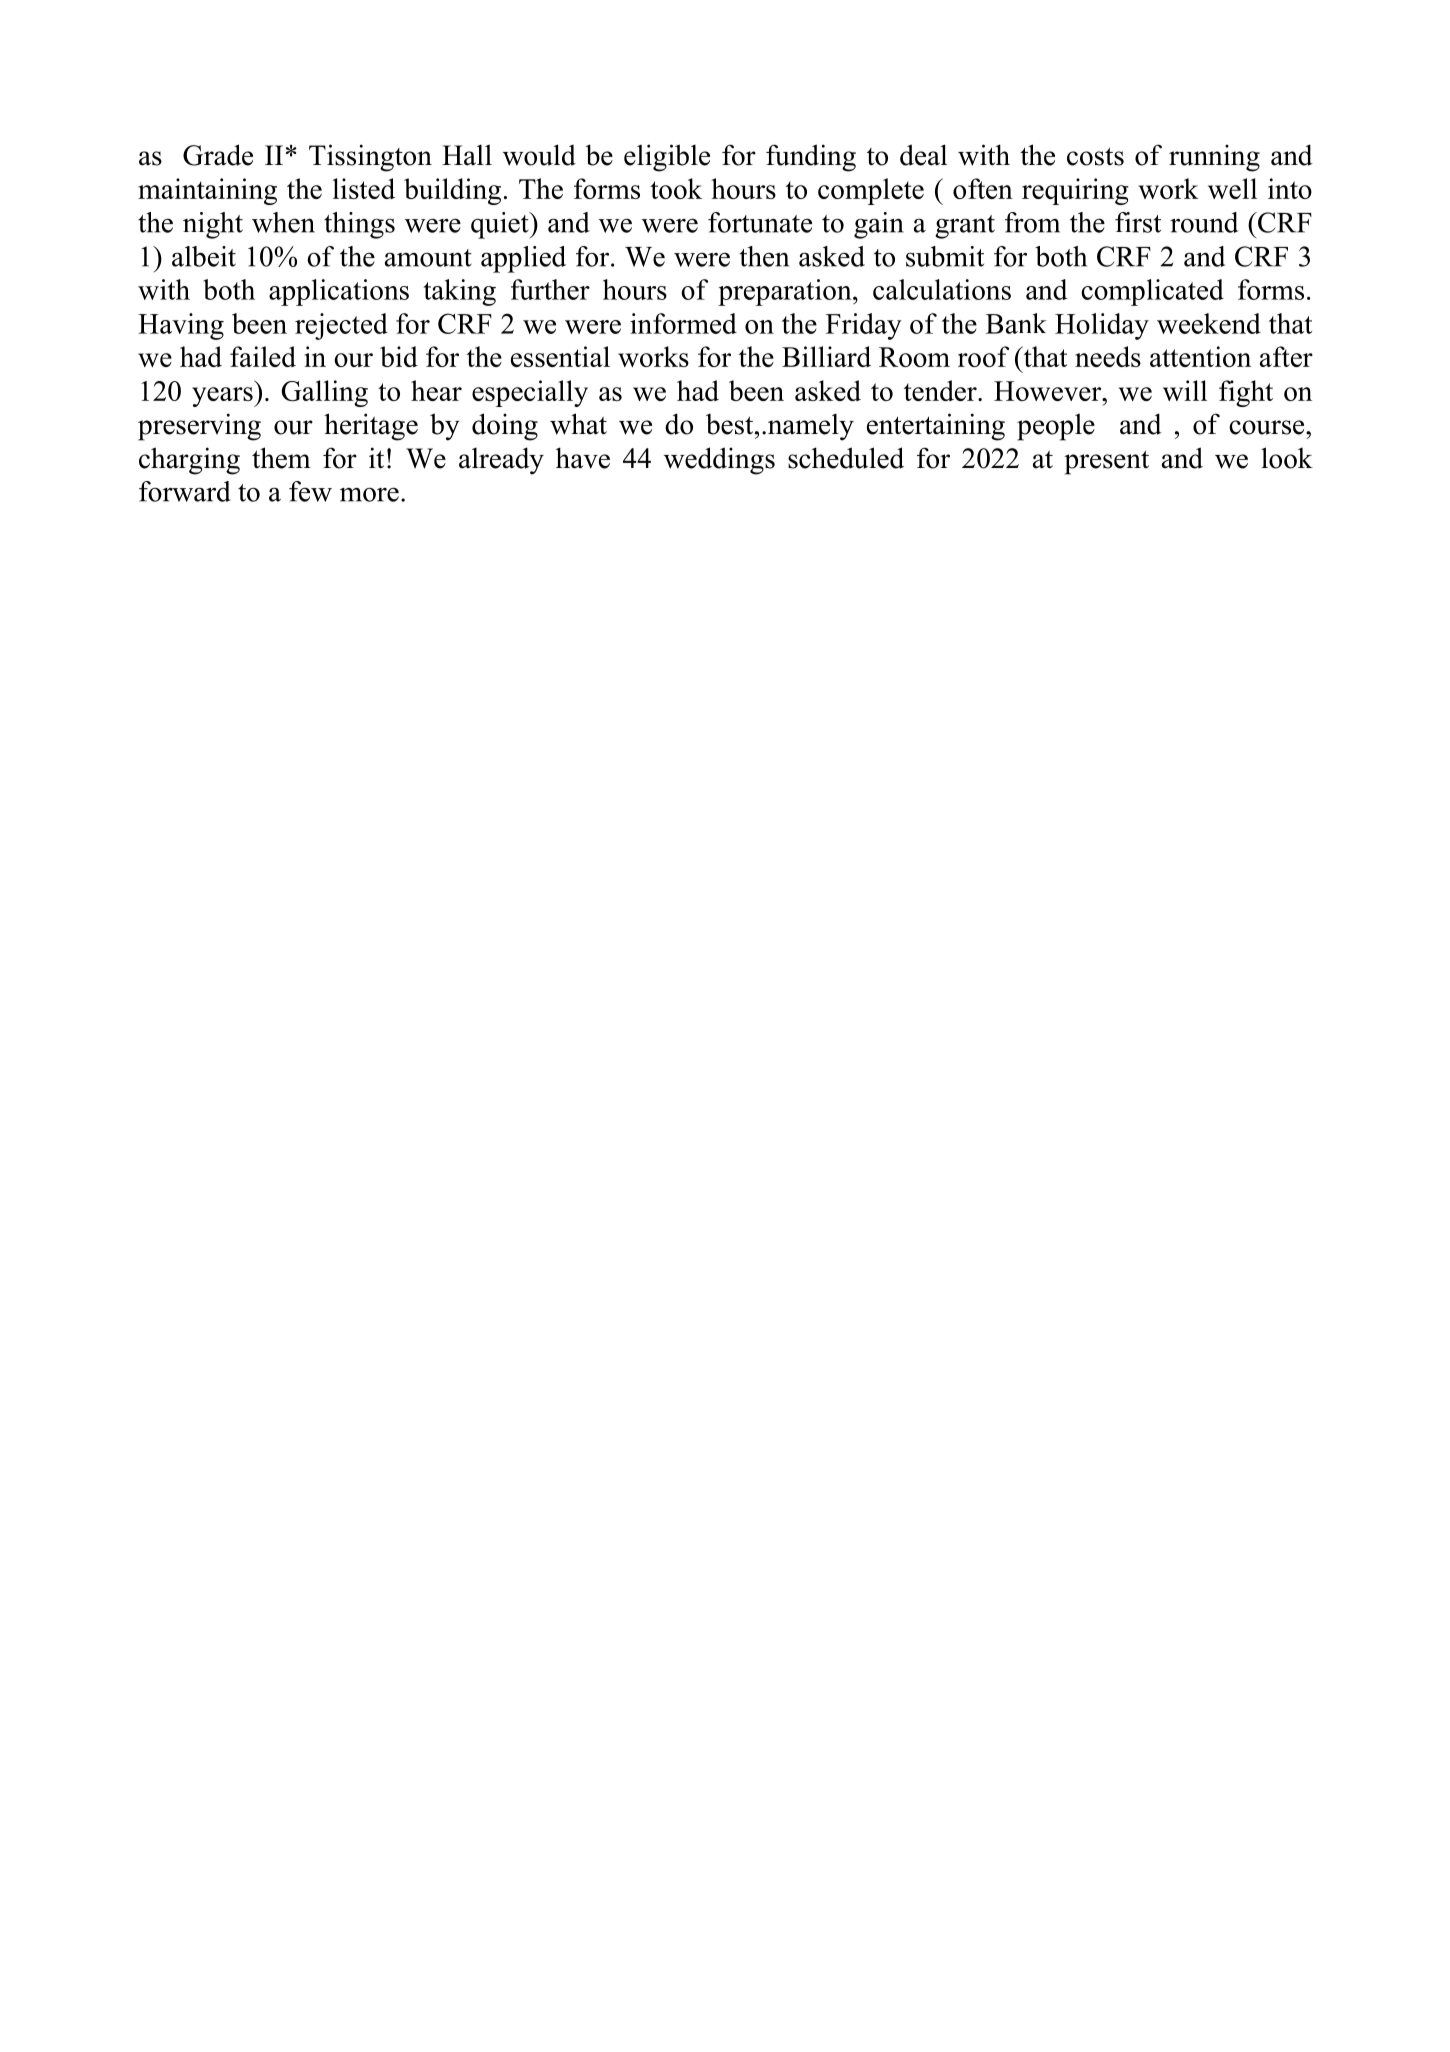  What do you see at coordinates (310, 491) in the document?
I see `few` at bounding box center [310, 491].
